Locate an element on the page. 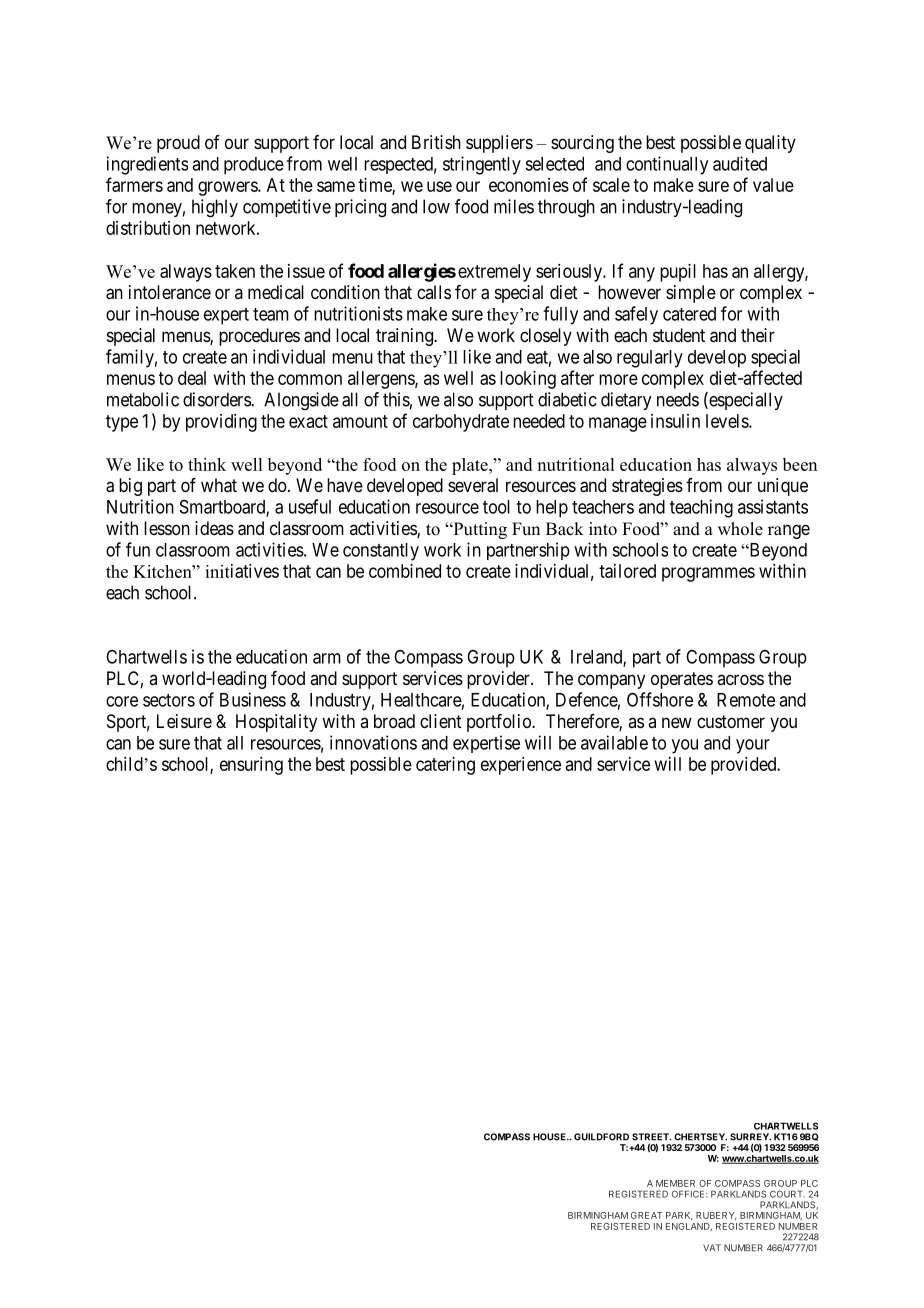  ensuring is located at coordinates (251, 766).
